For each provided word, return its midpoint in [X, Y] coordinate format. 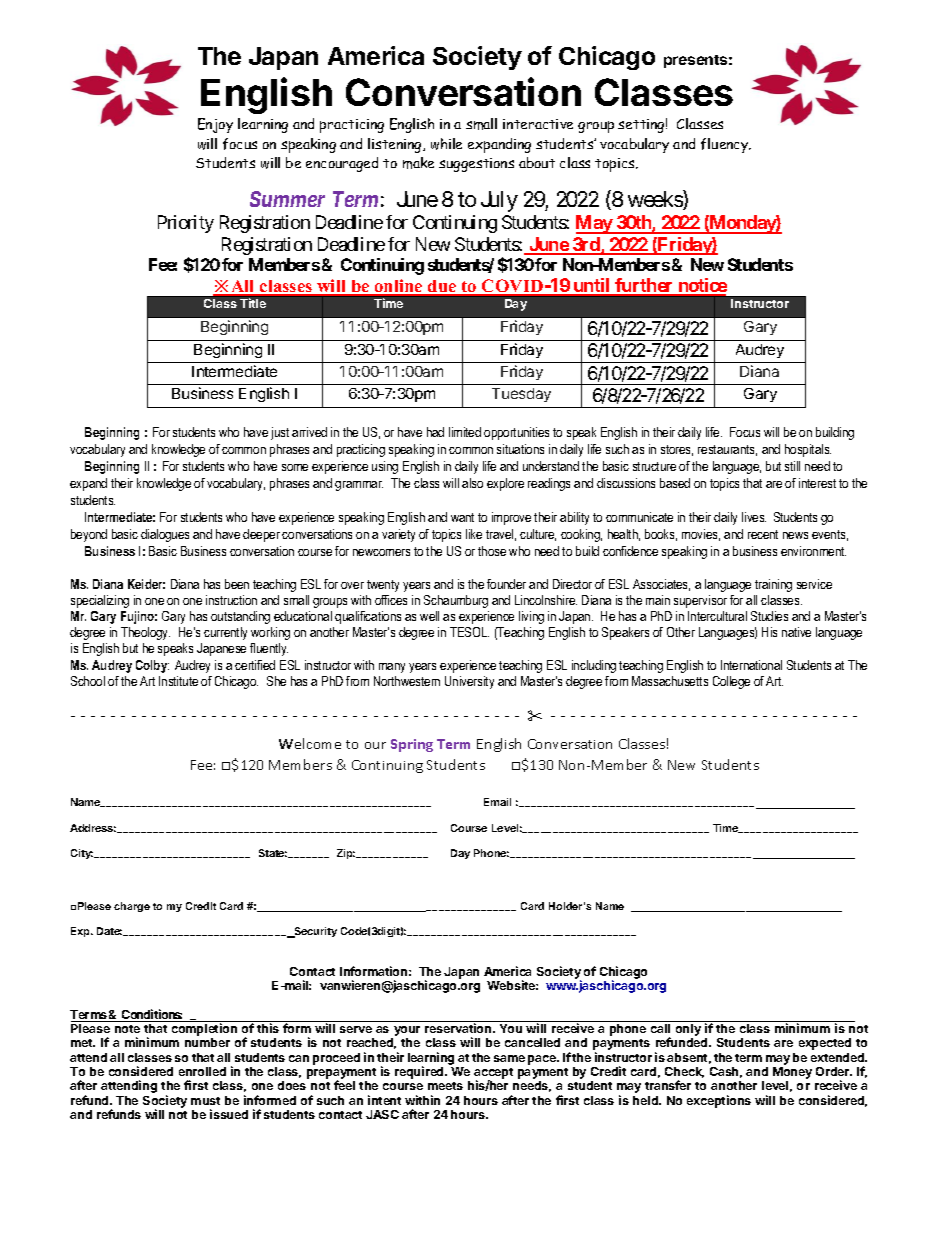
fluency [726, 145]
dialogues [165, 535]
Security [315, 932]
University [469, 682]
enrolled [202, 1071]
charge [132, 907]
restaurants [727, 450]
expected [825, 1044]
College [731, 682]
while [446, 144]
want [462, 517]
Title [253, 303]
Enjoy [215, 125]
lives [754, 517]
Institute [178, 681]
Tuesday [521, 395]
